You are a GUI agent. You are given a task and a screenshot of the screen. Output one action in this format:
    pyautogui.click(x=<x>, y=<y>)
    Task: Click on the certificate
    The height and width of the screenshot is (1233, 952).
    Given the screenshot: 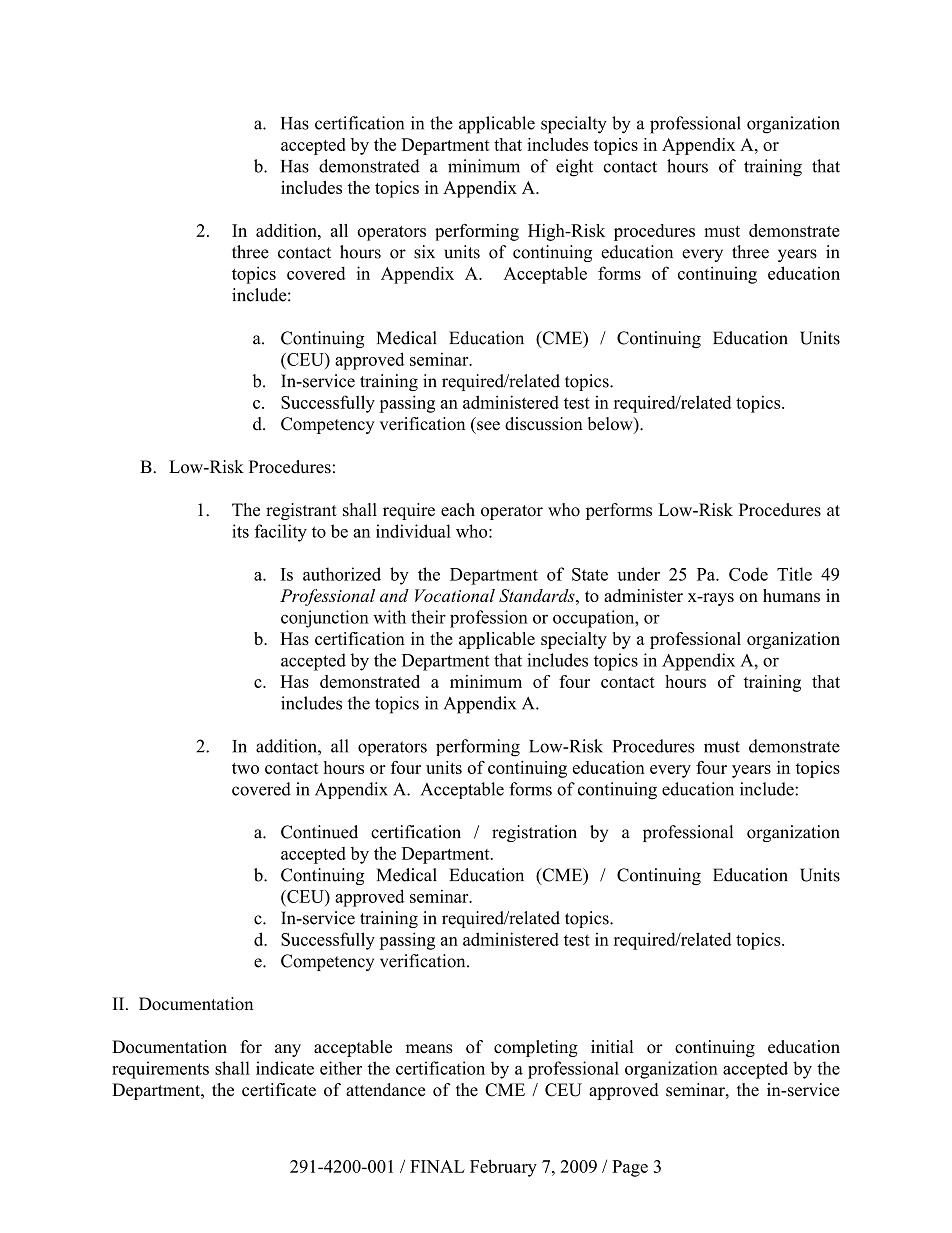 What is the action you would take?
    pyautogui.click(x=279, y=1090)
